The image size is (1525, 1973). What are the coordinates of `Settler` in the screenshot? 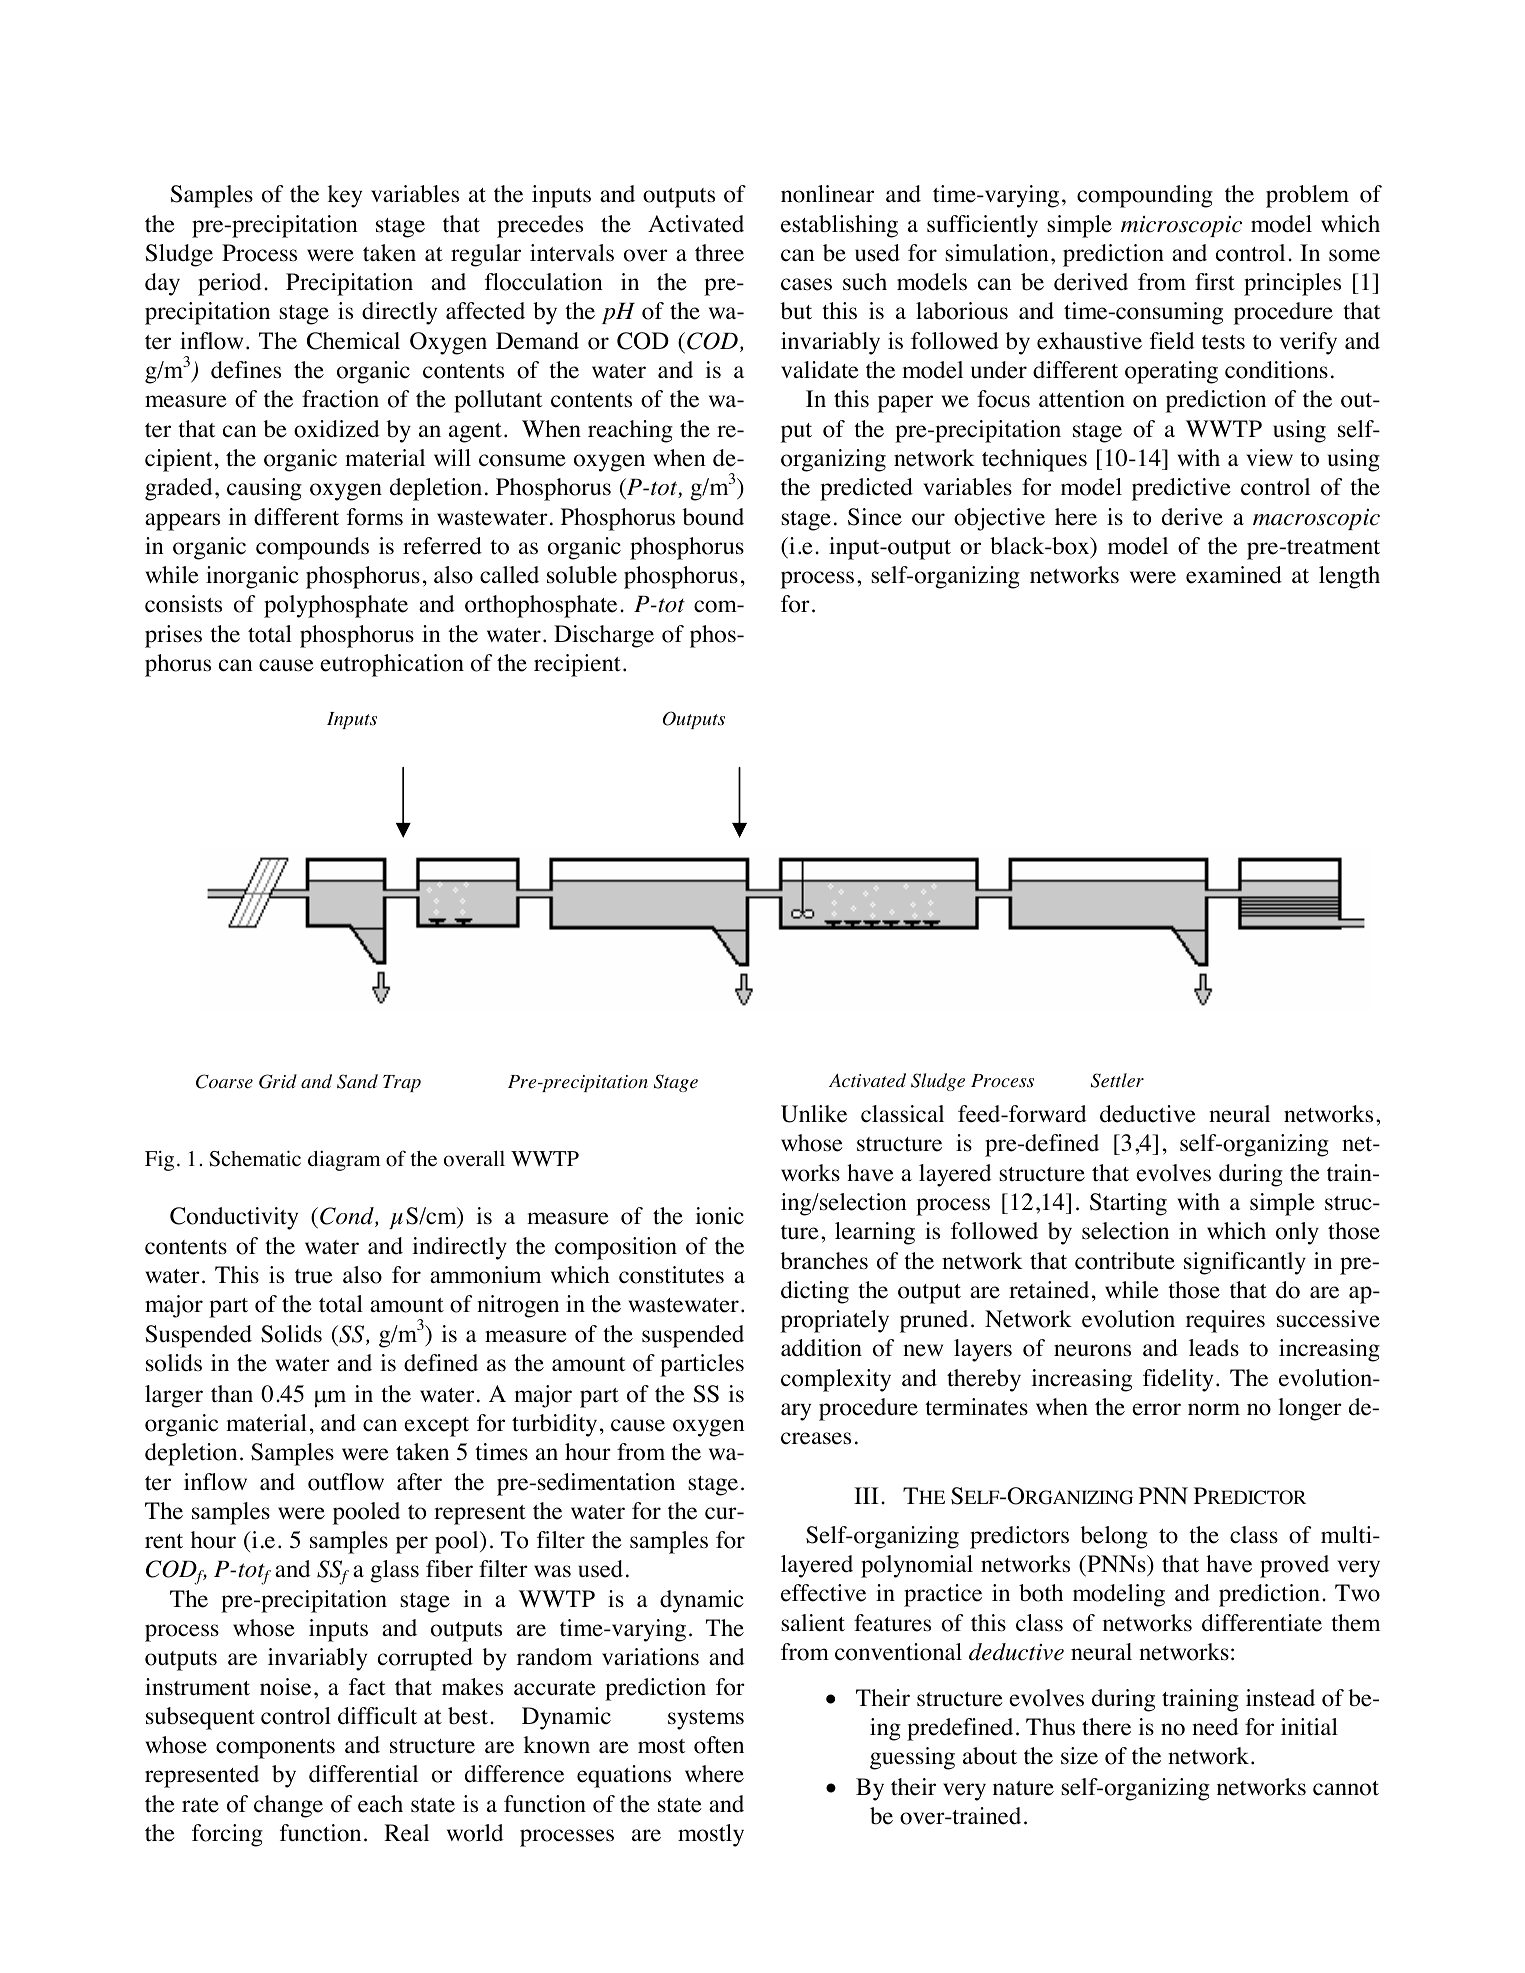 It's located at (1117, 1080).
